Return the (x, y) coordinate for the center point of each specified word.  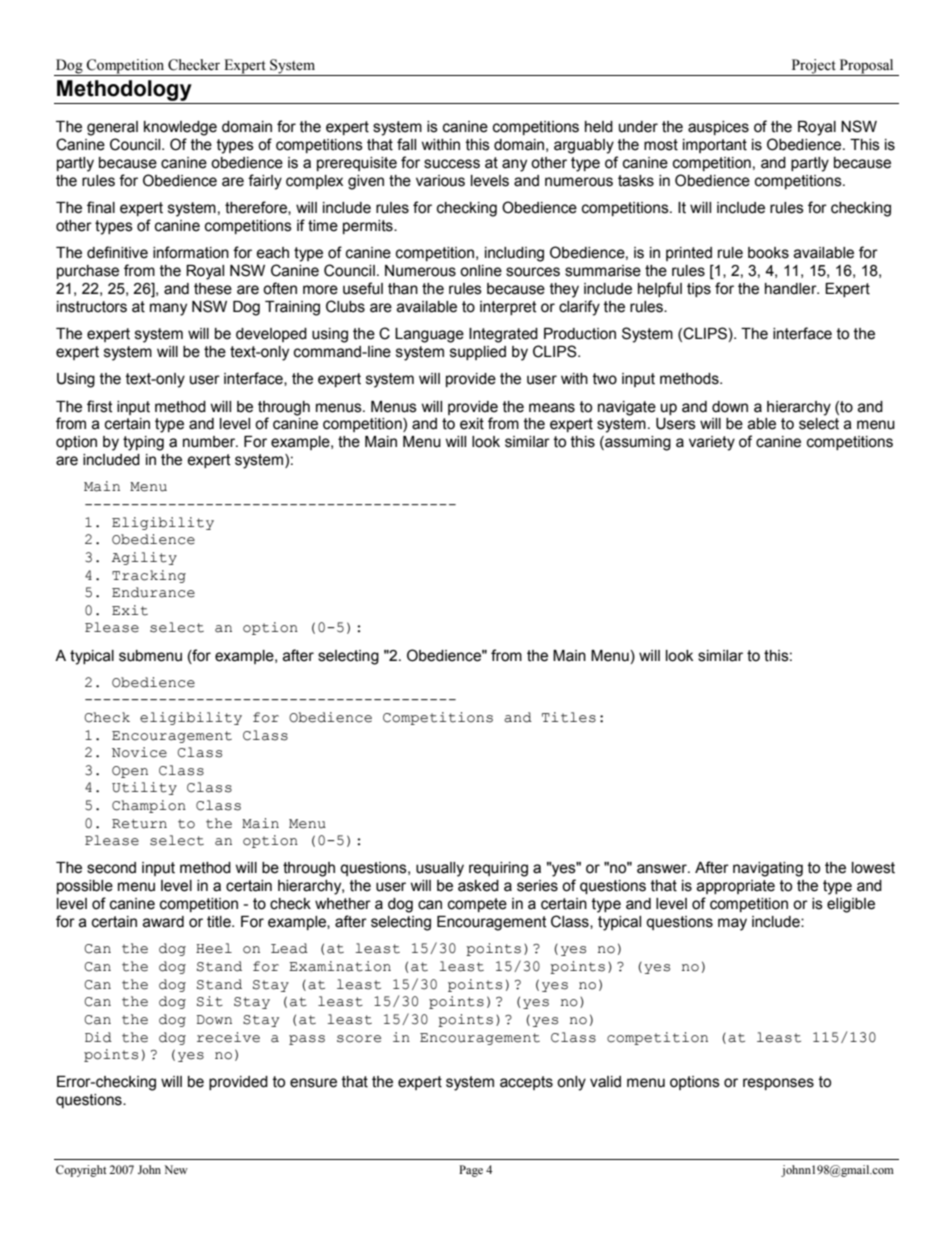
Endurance (153, 592)
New (176, 1169)
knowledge (180, 128)
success (452, 164)
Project (813, 67)
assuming (637, 443)
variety (712, 443)
